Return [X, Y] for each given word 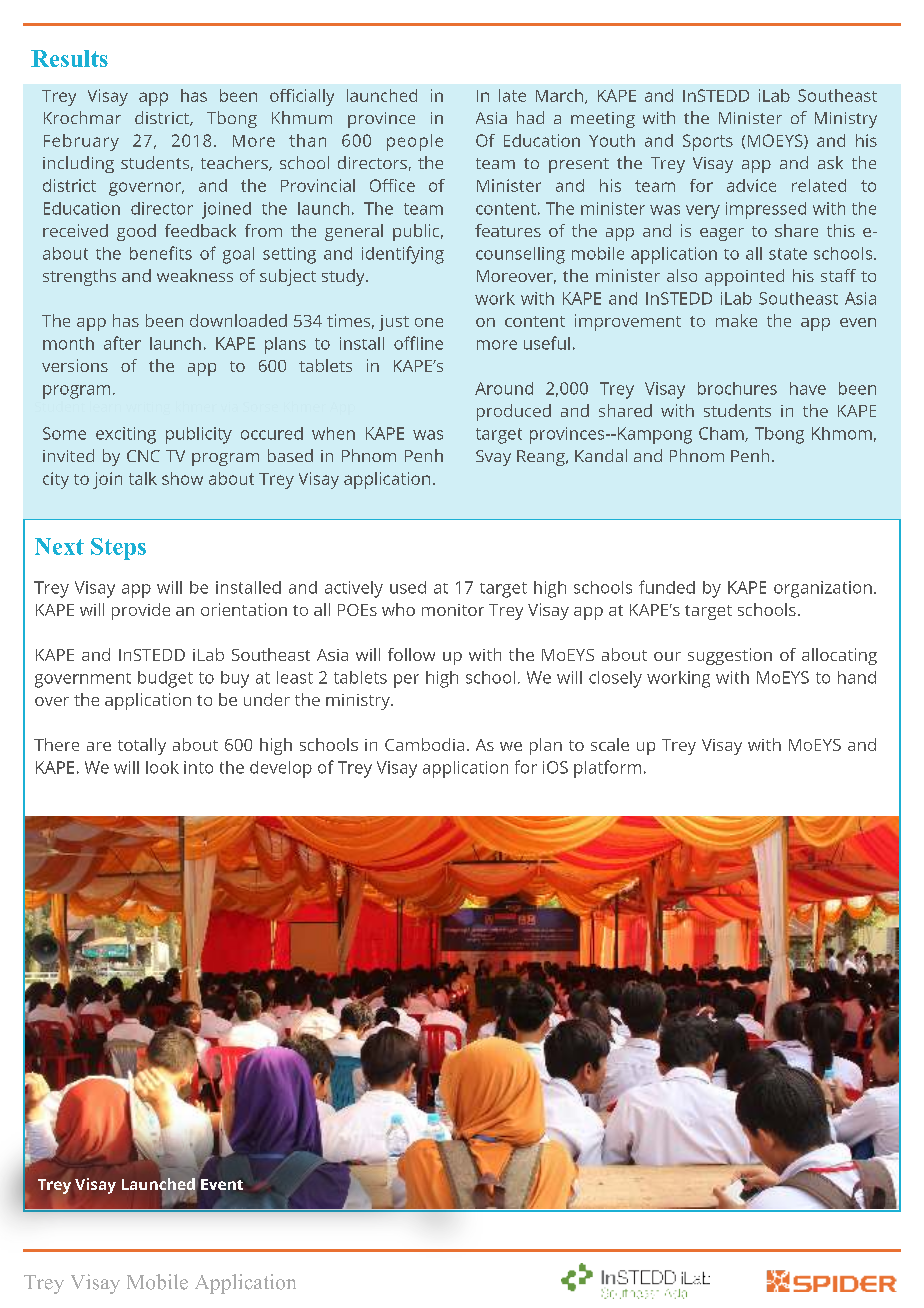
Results [69, 58]
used [408, 587]
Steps [118, 549]
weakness [195, 275]
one [429, 322]
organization [823, 589]
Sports [708, 142]
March [561, 96]
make [736, 320]
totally [142, 746]
